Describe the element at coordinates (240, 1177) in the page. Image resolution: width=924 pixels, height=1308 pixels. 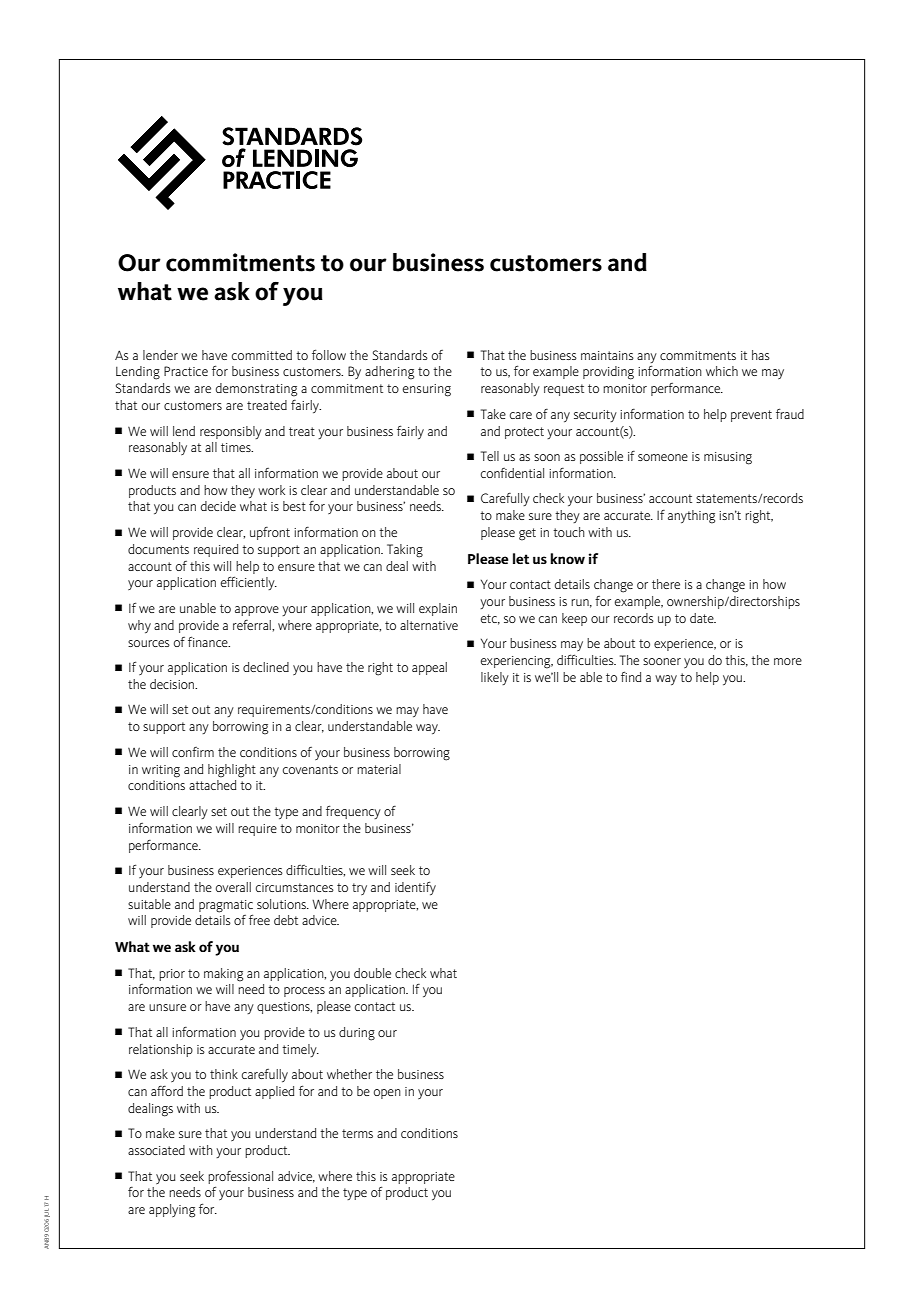
I see `professional` at that location.
